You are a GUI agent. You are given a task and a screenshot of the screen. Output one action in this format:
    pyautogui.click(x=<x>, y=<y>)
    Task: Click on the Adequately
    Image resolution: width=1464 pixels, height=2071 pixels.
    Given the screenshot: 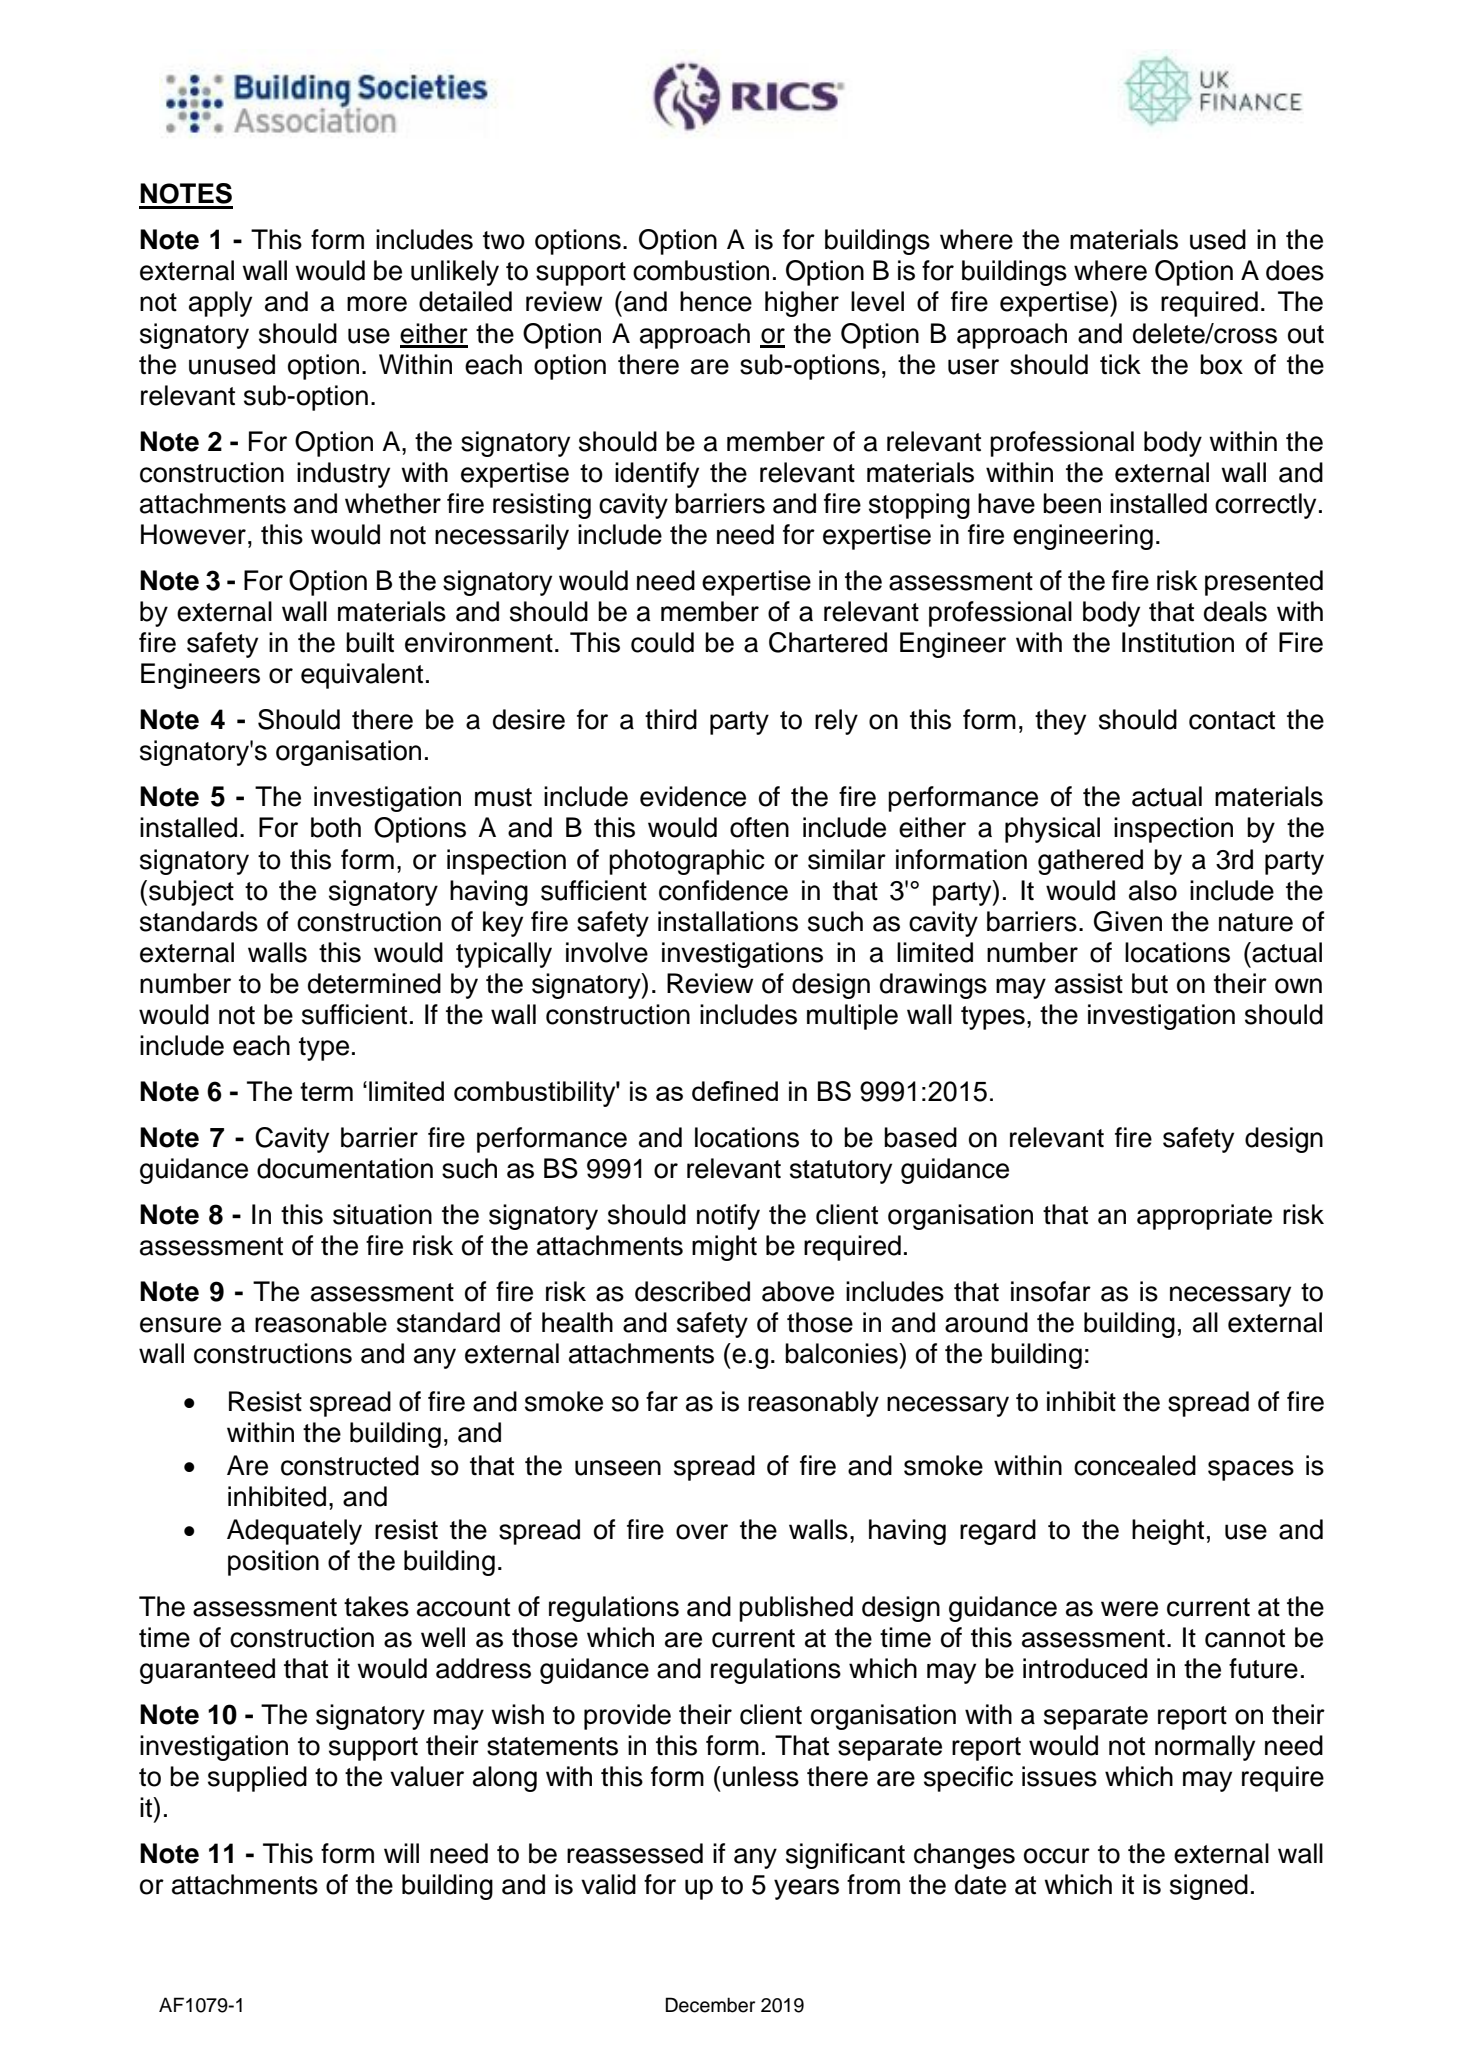 What is the action you would take?
    pyautogui.click(x=294, y=1532)
